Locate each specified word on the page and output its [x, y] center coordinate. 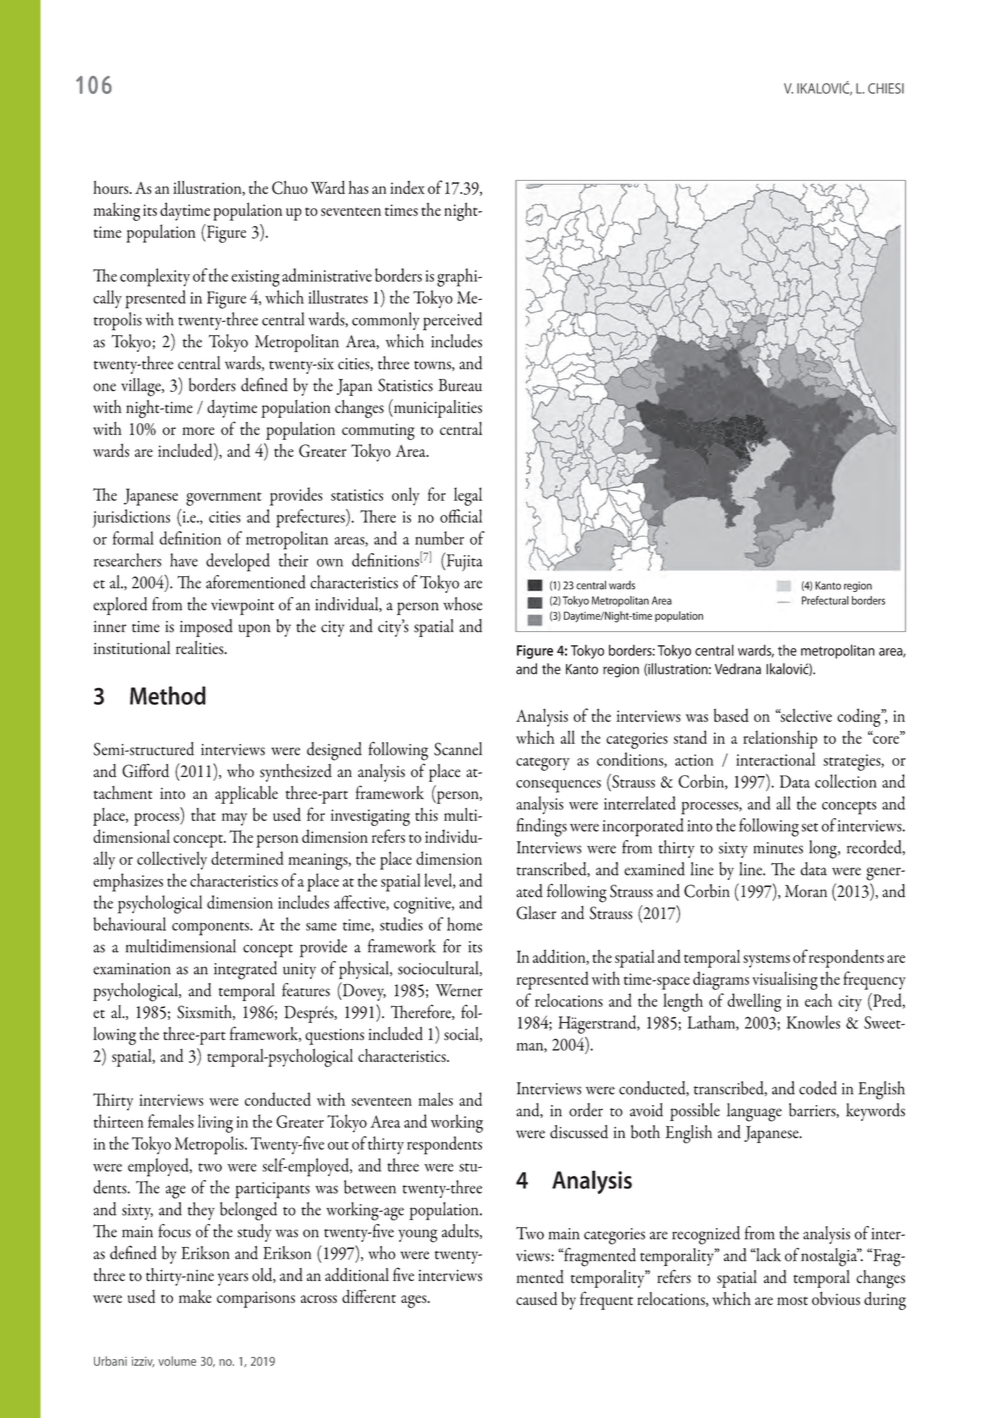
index [407, 187]
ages [415, 1301]
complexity [155, 277]
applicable [246, 795]
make [195, 1296]
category [543, 764]
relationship [780, 739]
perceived [452, 321]
